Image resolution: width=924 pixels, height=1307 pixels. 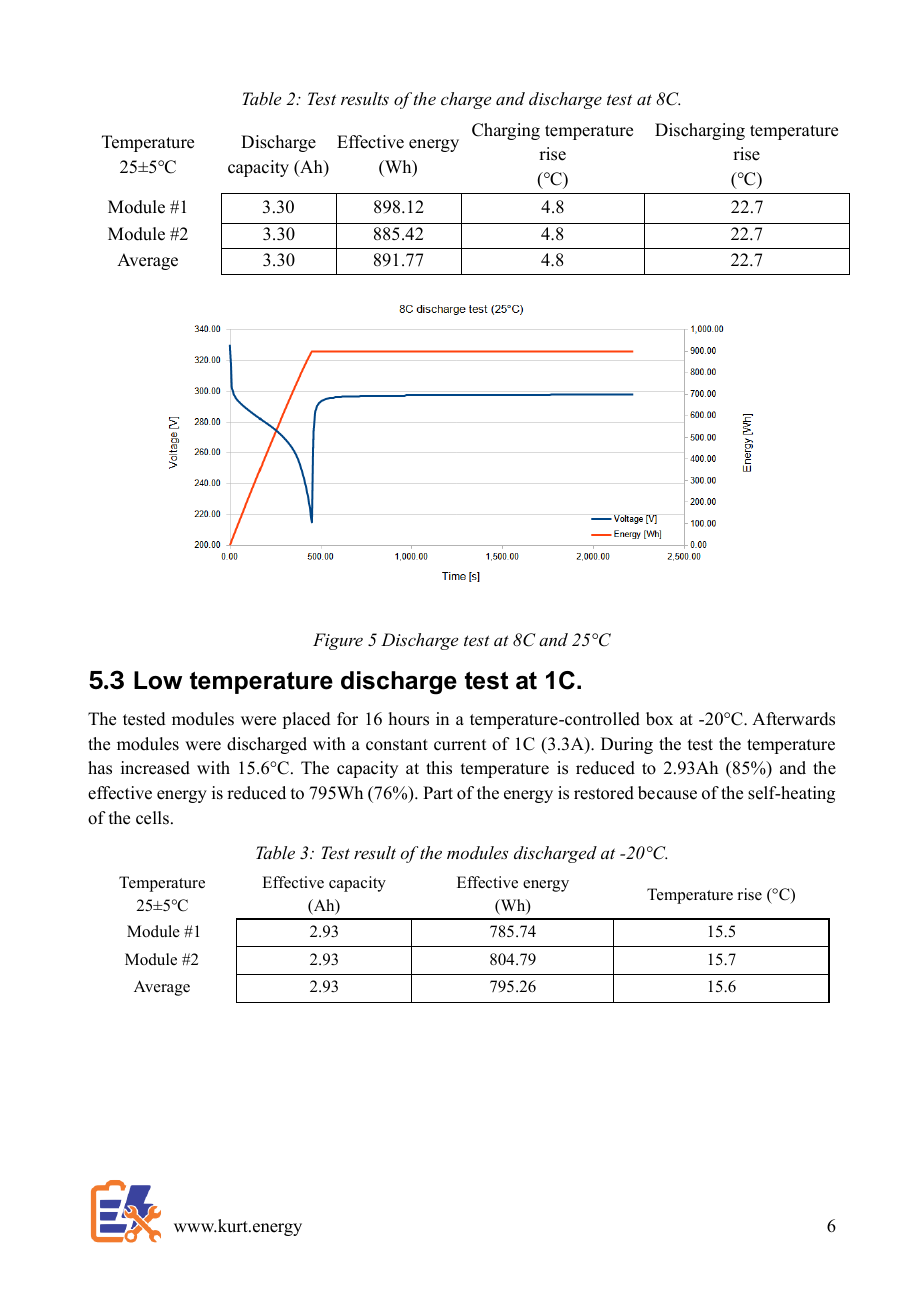 What do you see at coordinates (158, 680) in the screenshot?
I see `Low` at bounding box center [158, 680].
